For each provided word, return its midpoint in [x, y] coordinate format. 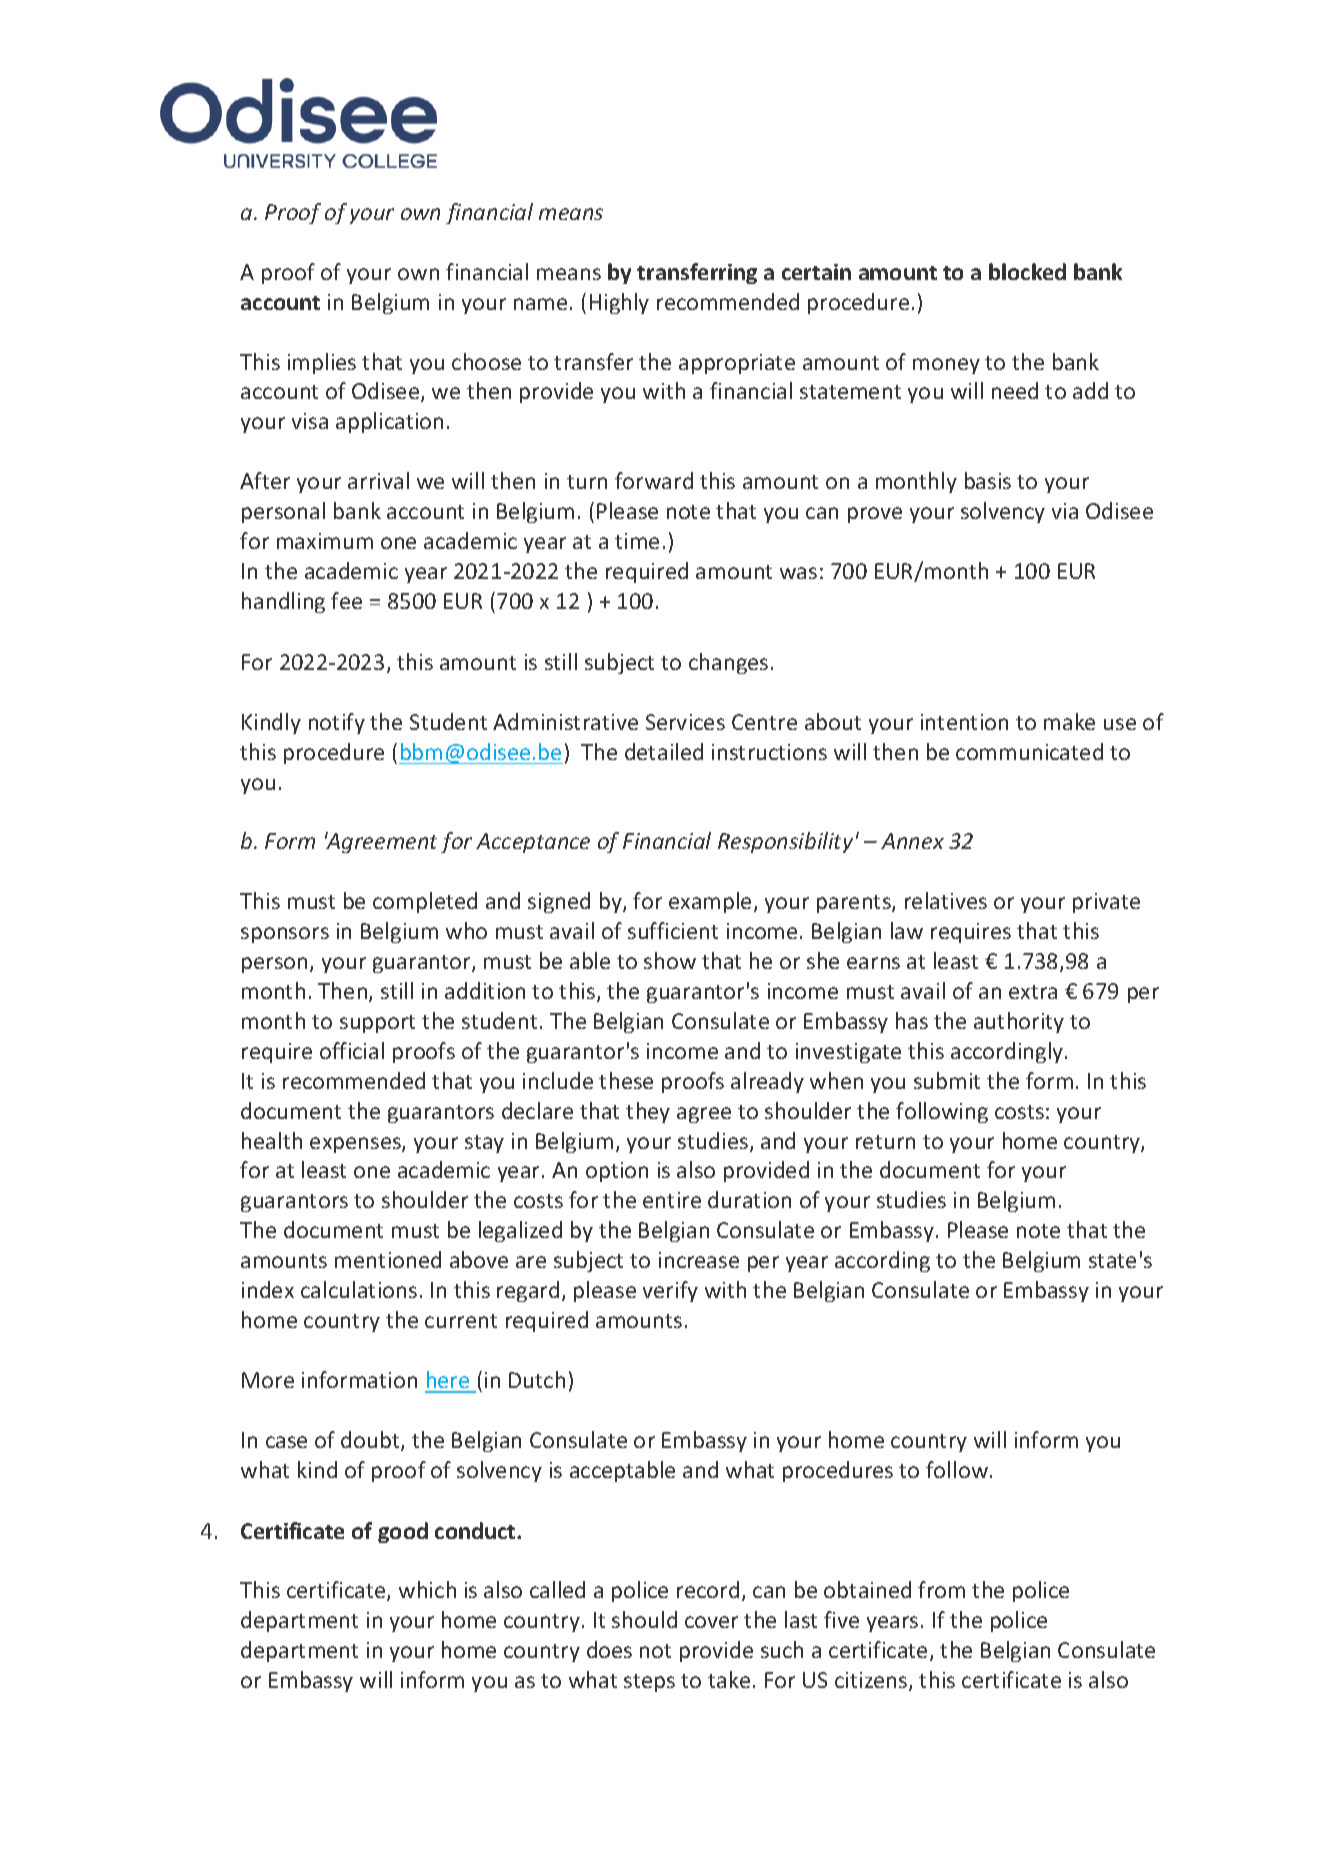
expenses [356, 1145]
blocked [1027, 271]
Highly [619, 303]
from [941, 1589]
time [637, 541]
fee [346, 600]
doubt [371, 1441]
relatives [946, 900]
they [648, 1112]
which [427, 1589]
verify [670, 1291]
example [710, 902]
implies [322, 363]
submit [947, 1080]
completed [425, 902]
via [1065, 511]
